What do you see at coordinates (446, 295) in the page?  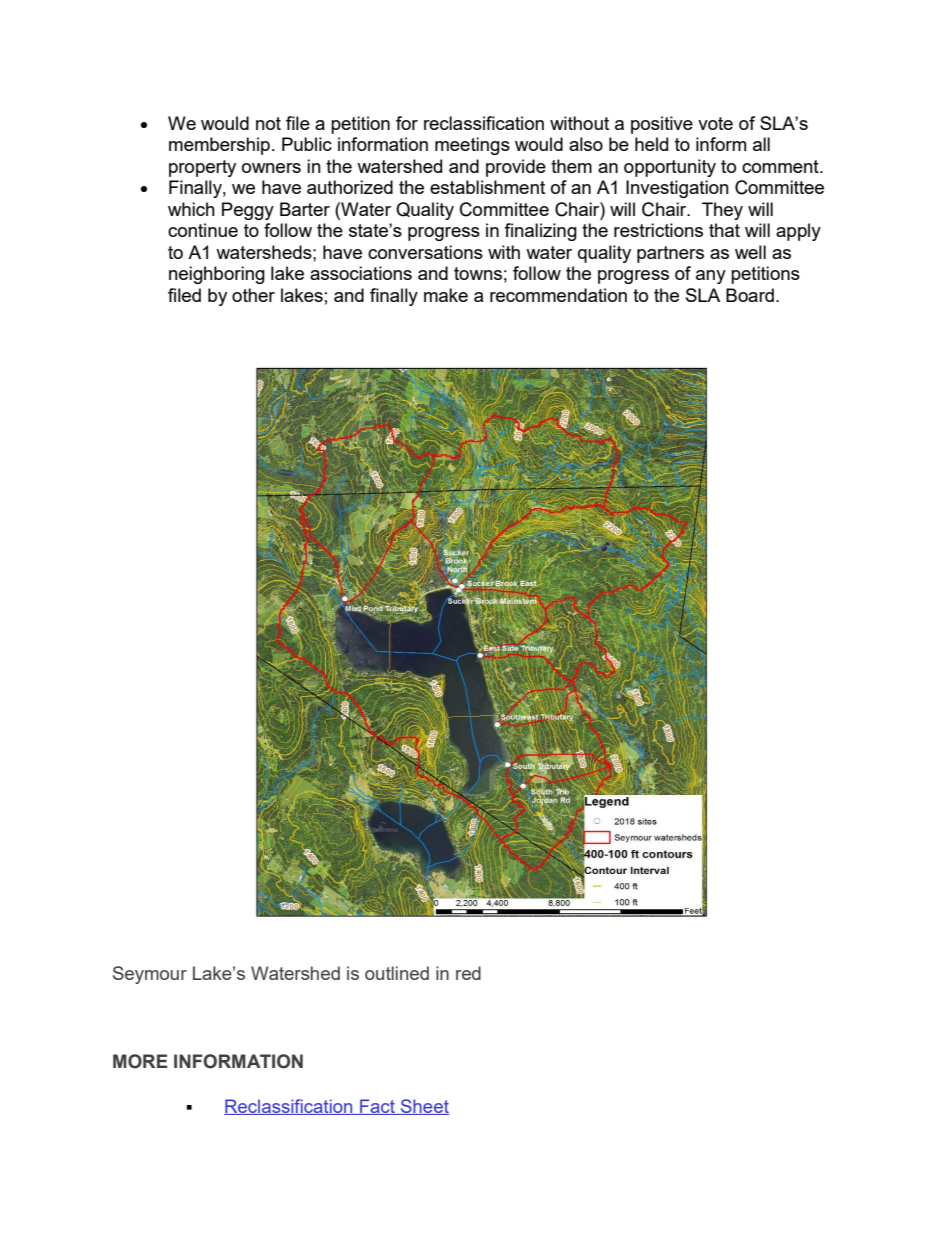 I see `make` at bounding box center [446, 295].
